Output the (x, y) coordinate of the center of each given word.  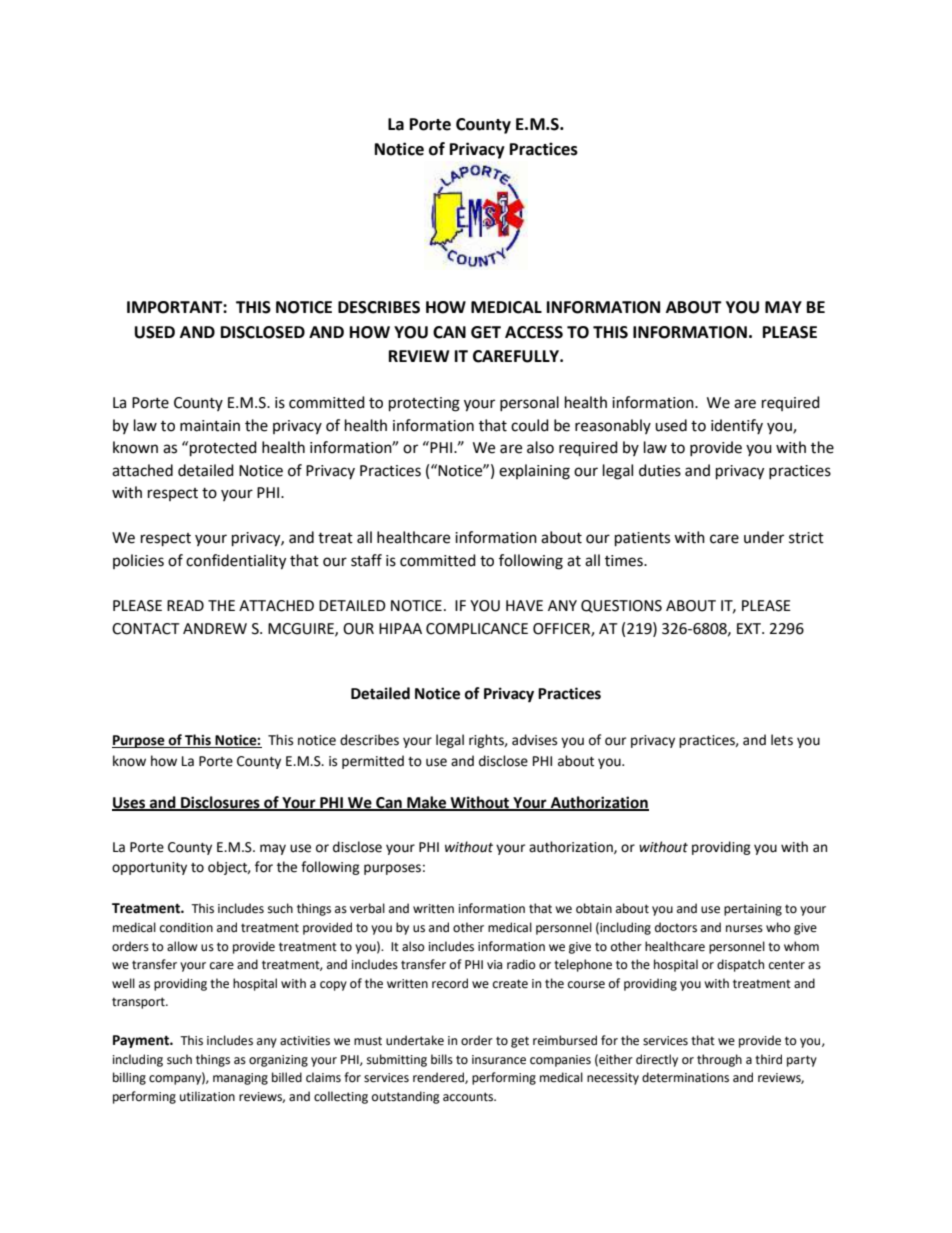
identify (737, 426)
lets (782, 740)
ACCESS (534, 332)
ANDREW (215, 628)
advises (534, 740)
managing (240, 1079)
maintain (210, 426)
